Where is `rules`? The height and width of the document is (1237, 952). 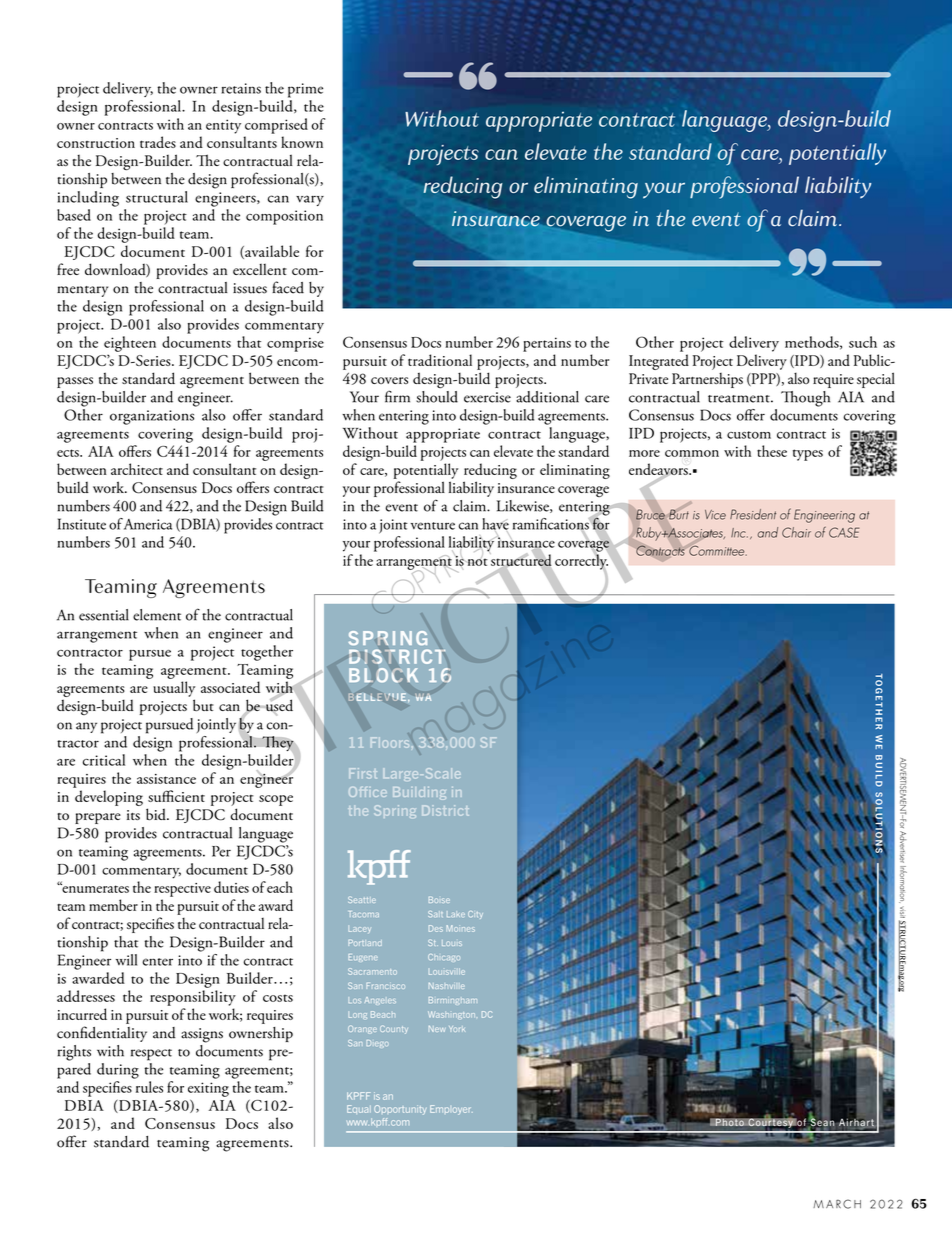
rules is located at coordinates (149, 1087).
